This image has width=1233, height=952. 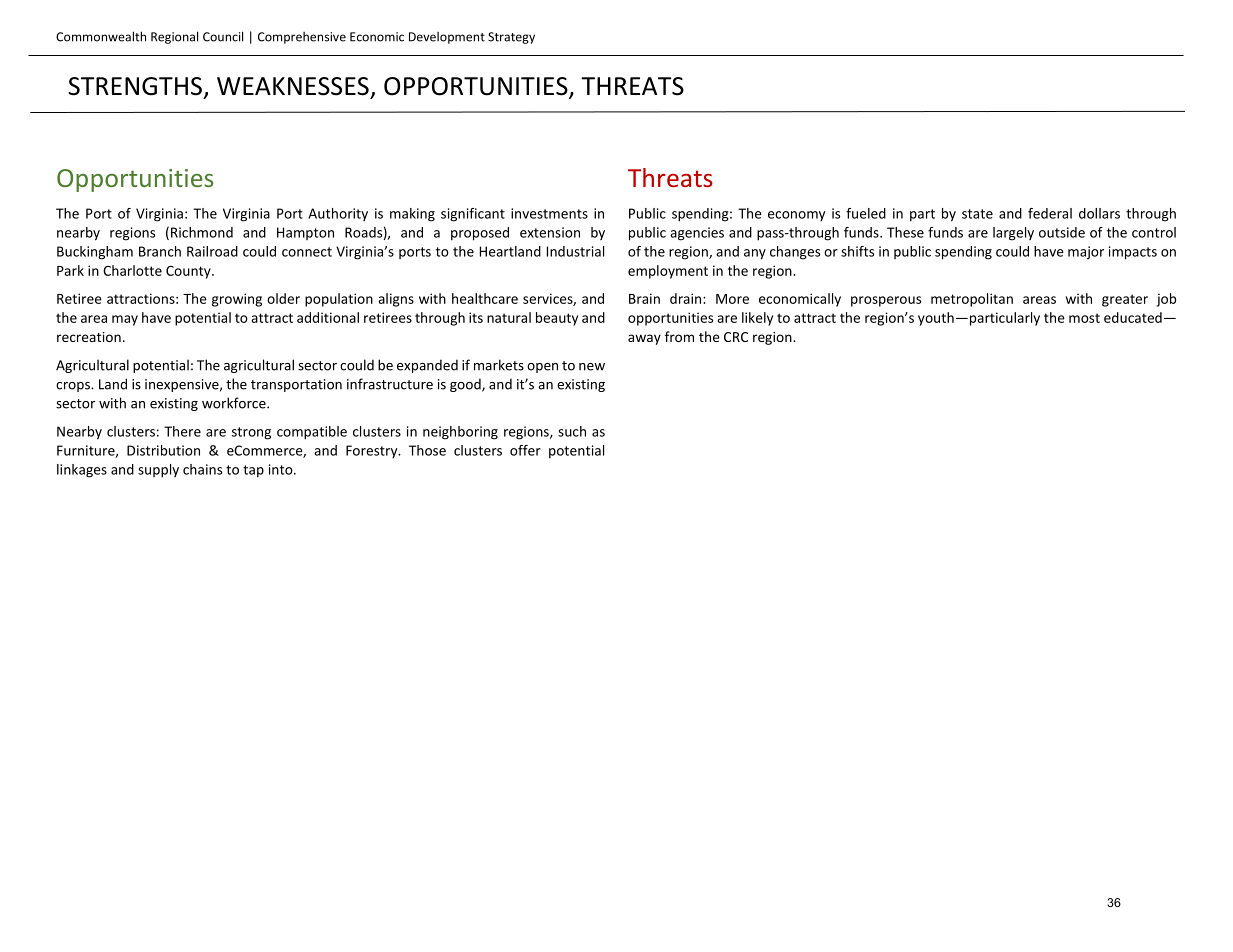 I want to click on offer, so click(x=525, y=450).
